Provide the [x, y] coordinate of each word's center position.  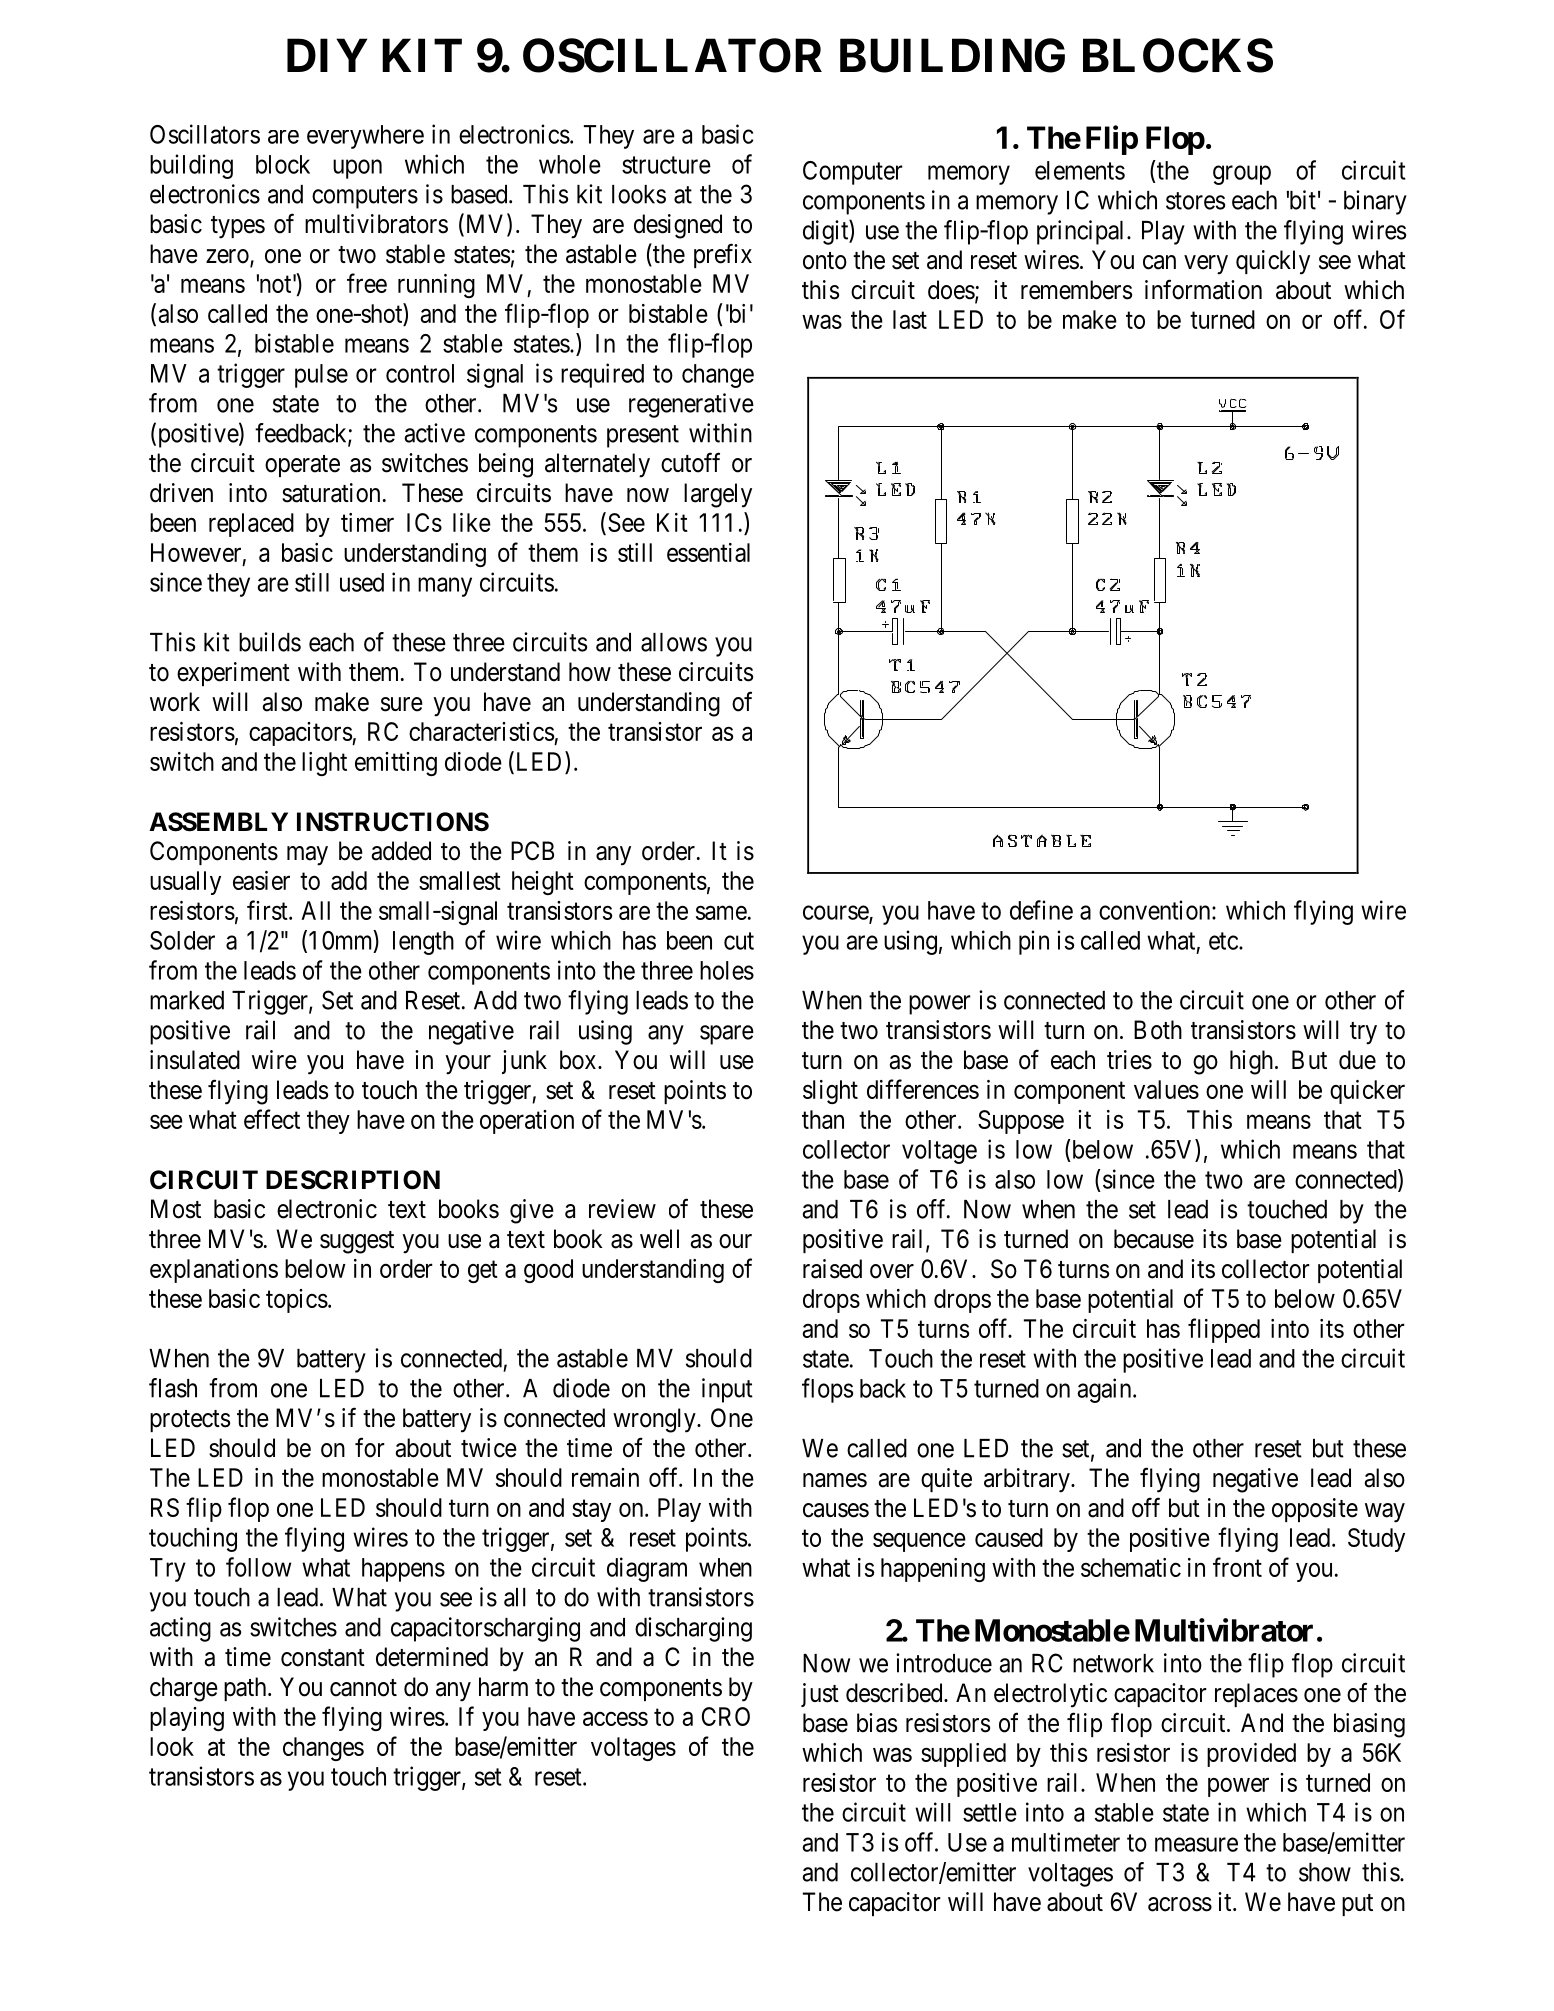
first [268, 910]
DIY [327, 55]
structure [666, 165]
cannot [363, 1688]
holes [727, 970]
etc [1223, 941]
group [1242, 175]
